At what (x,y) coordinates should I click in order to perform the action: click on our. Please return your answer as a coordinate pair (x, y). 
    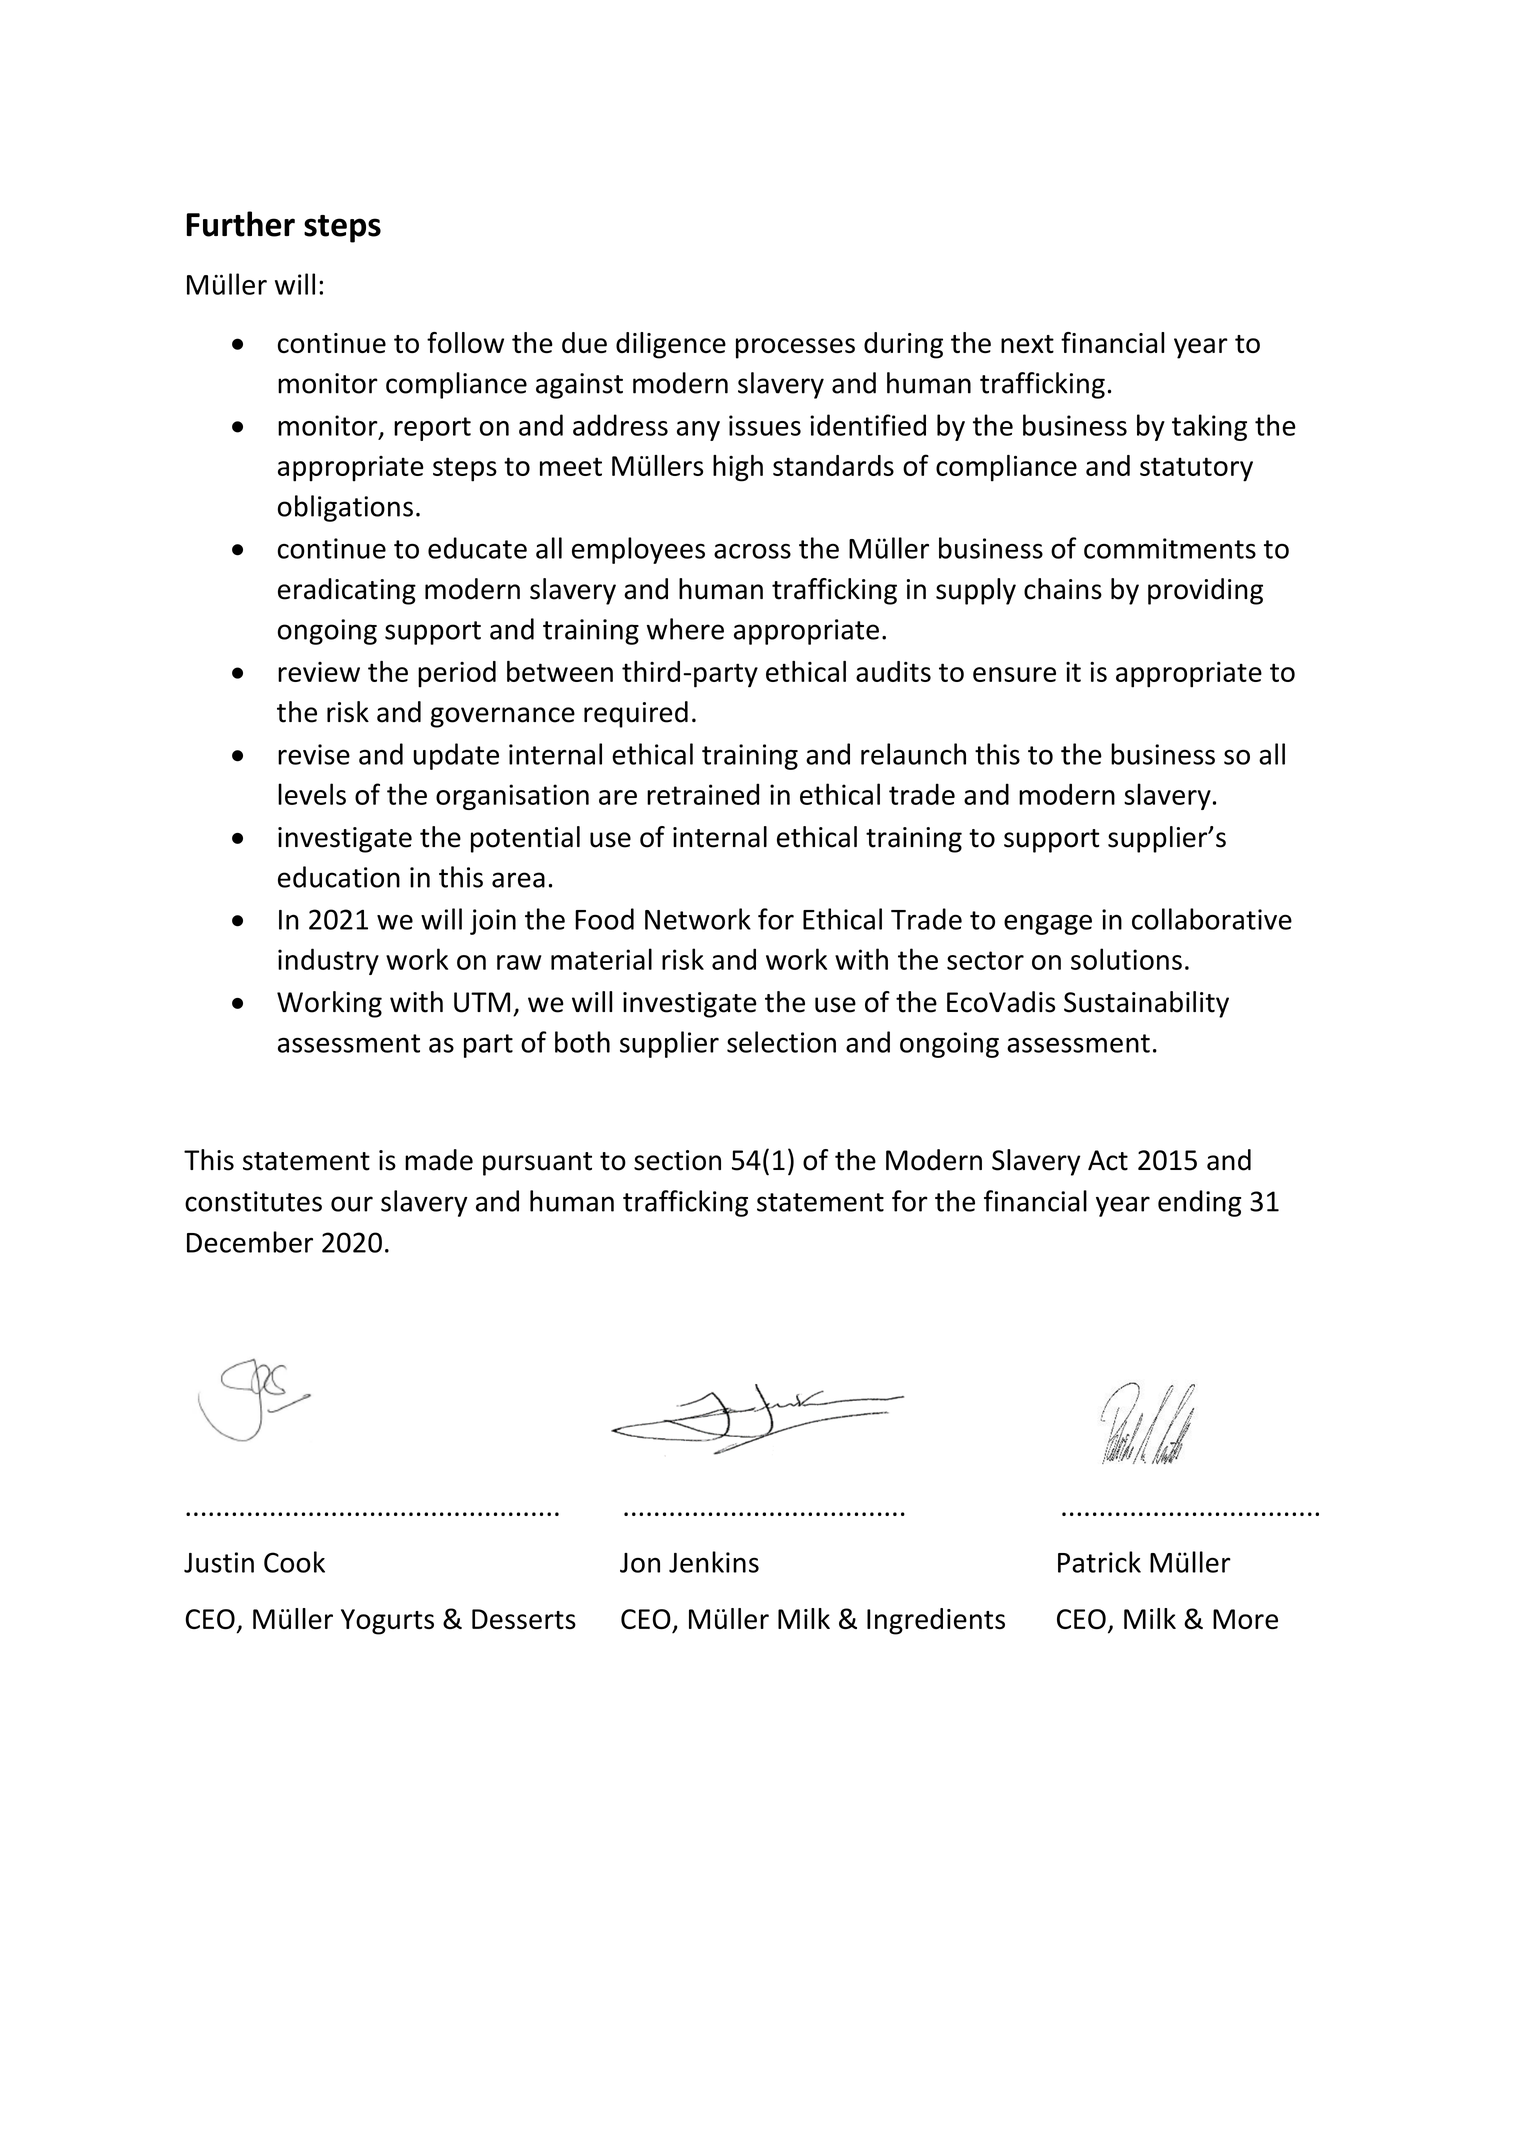
    Looking at the image, I should click on (352, 1204).
